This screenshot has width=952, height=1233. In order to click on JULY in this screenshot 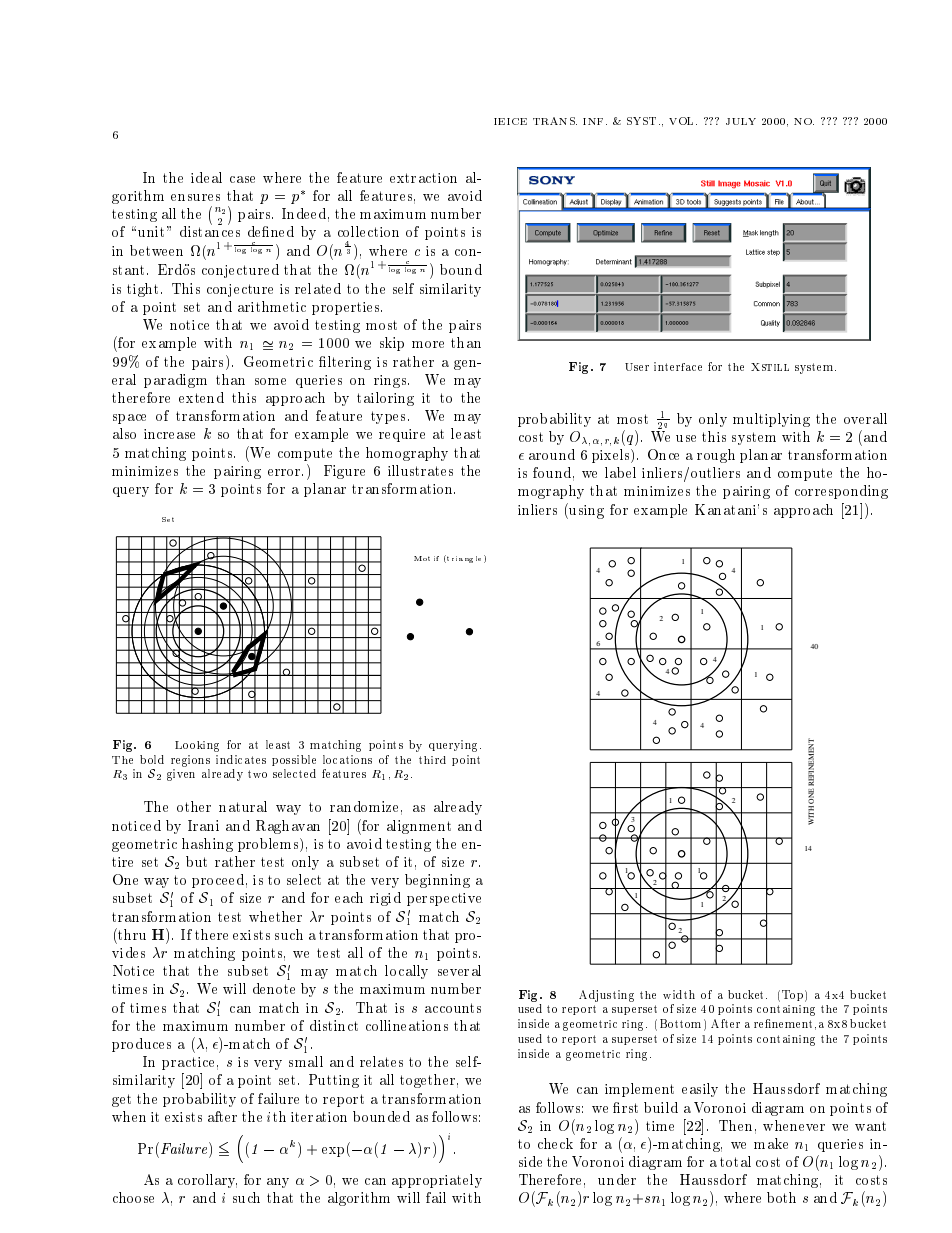, I will do `click(741, 121)`.
